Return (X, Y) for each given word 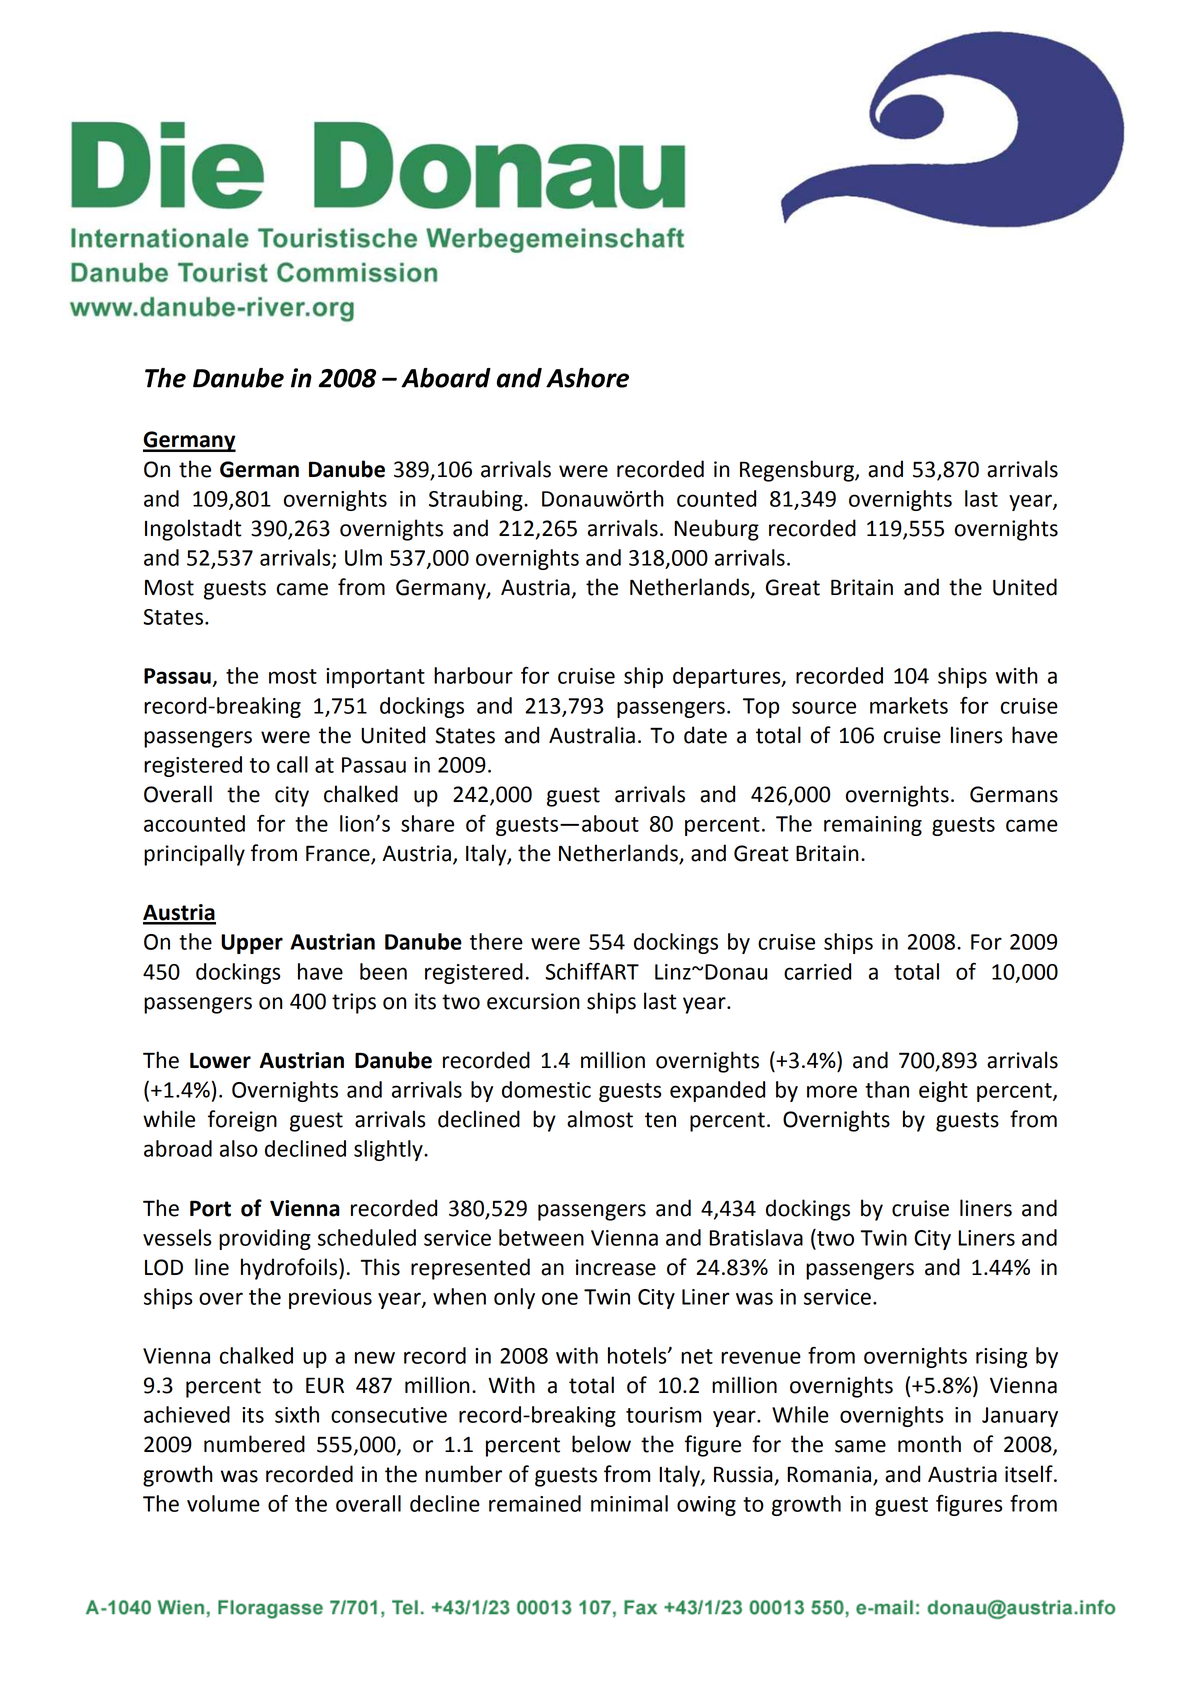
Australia (592, 735)
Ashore (587, 378)
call (292, 764)
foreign (242, 1121)
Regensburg (798, 471)
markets (909, 705)
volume (223, 1503)
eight (943, 1091)
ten (660, 1120)
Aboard (446, 378)
